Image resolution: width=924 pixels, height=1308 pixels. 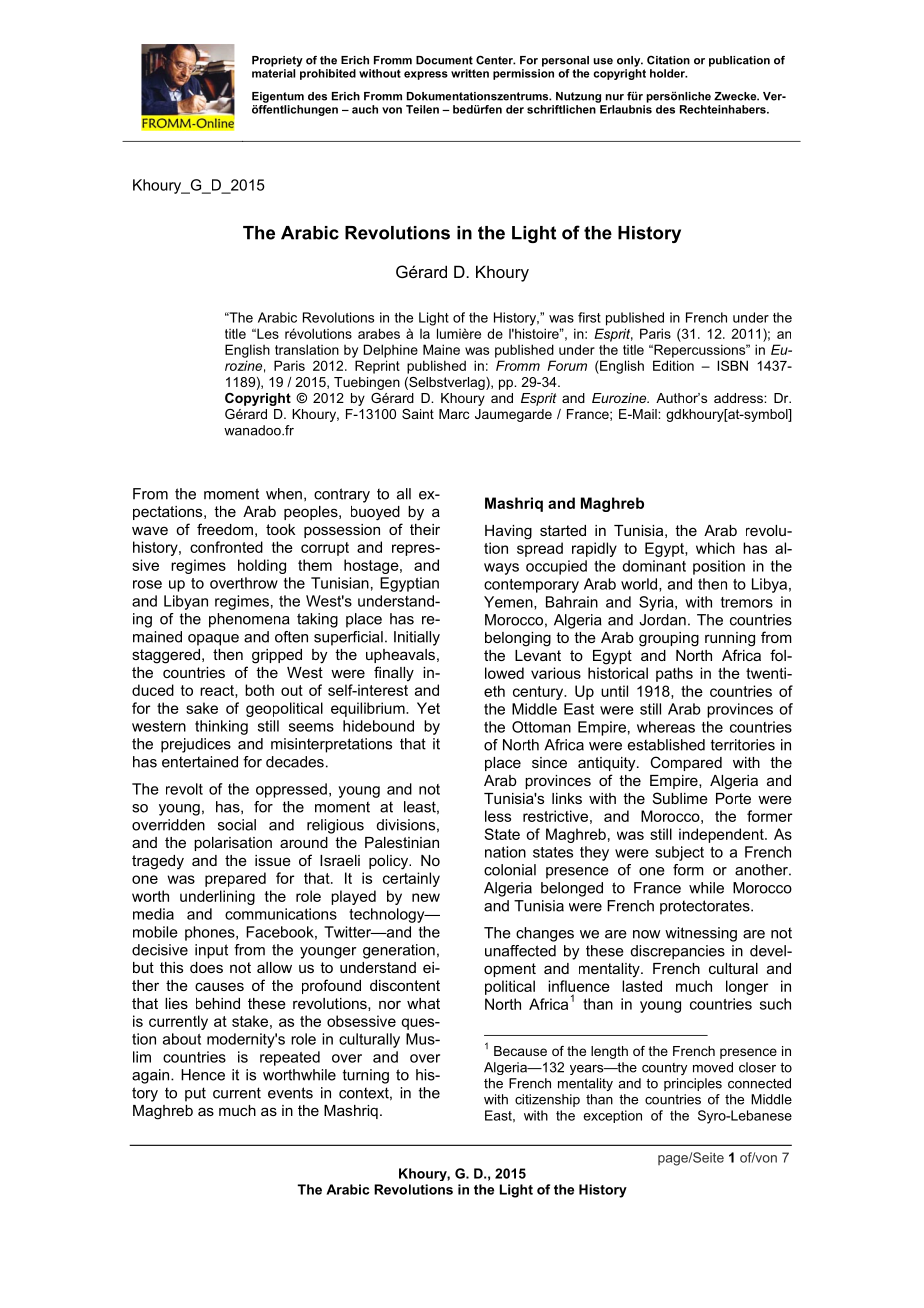 I want to click on social, so click(x=237, y=825).
